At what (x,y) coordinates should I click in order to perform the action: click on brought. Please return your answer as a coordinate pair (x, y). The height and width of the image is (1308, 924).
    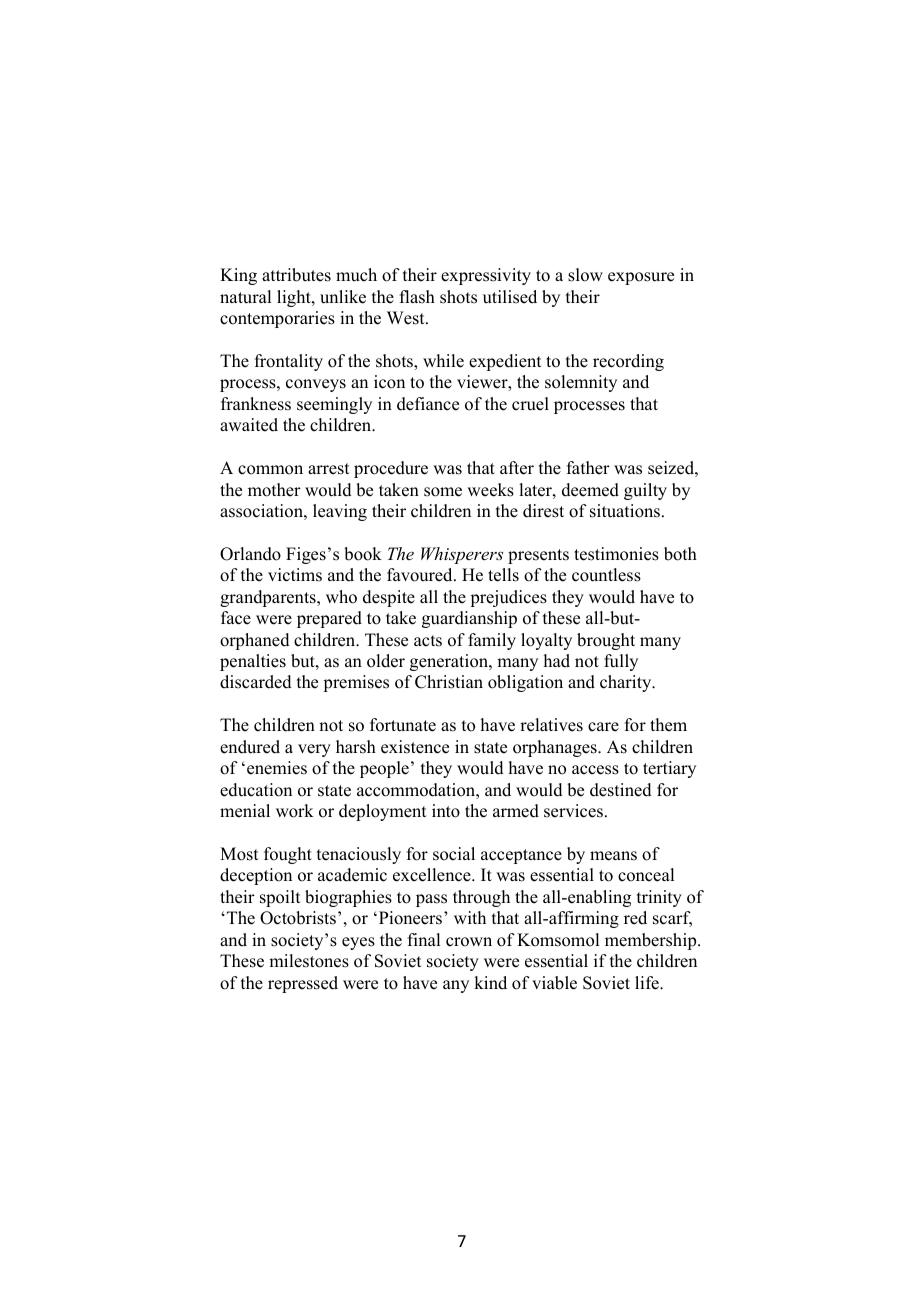
    Looking at the image, I should click on (606, 641).
